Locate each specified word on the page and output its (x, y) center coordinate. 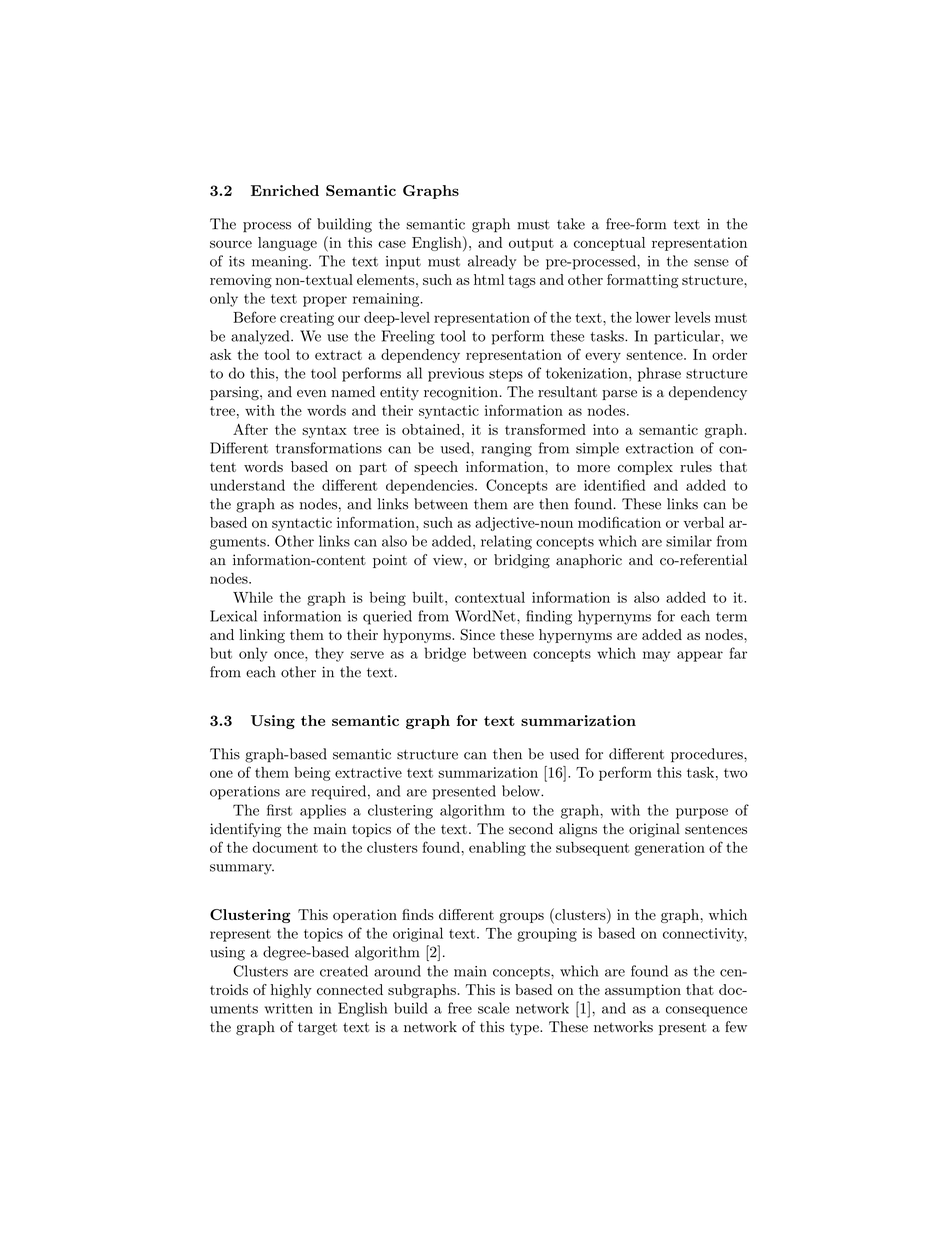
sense (711, 263)
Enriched (285, 190)
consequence (706, 1011)
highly (291, 991)
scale (493, 1008)
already (492, 262)
